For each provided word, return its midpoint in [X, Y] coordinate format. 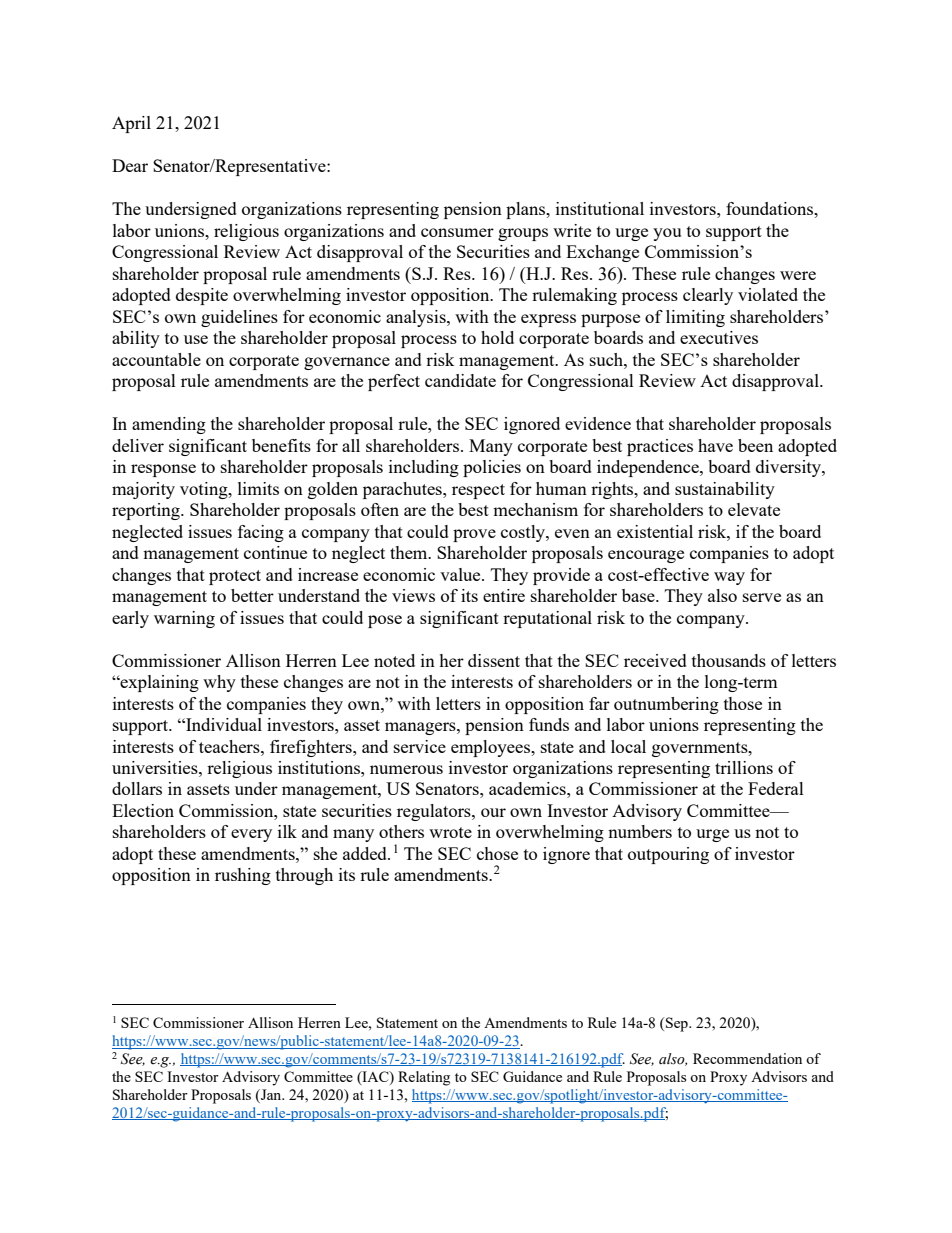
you [667, 234]
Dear [130, 165]
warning [184, 619]
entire [504, 595]
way [729, 578]
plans [527, 210]
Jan [271, 1094]
